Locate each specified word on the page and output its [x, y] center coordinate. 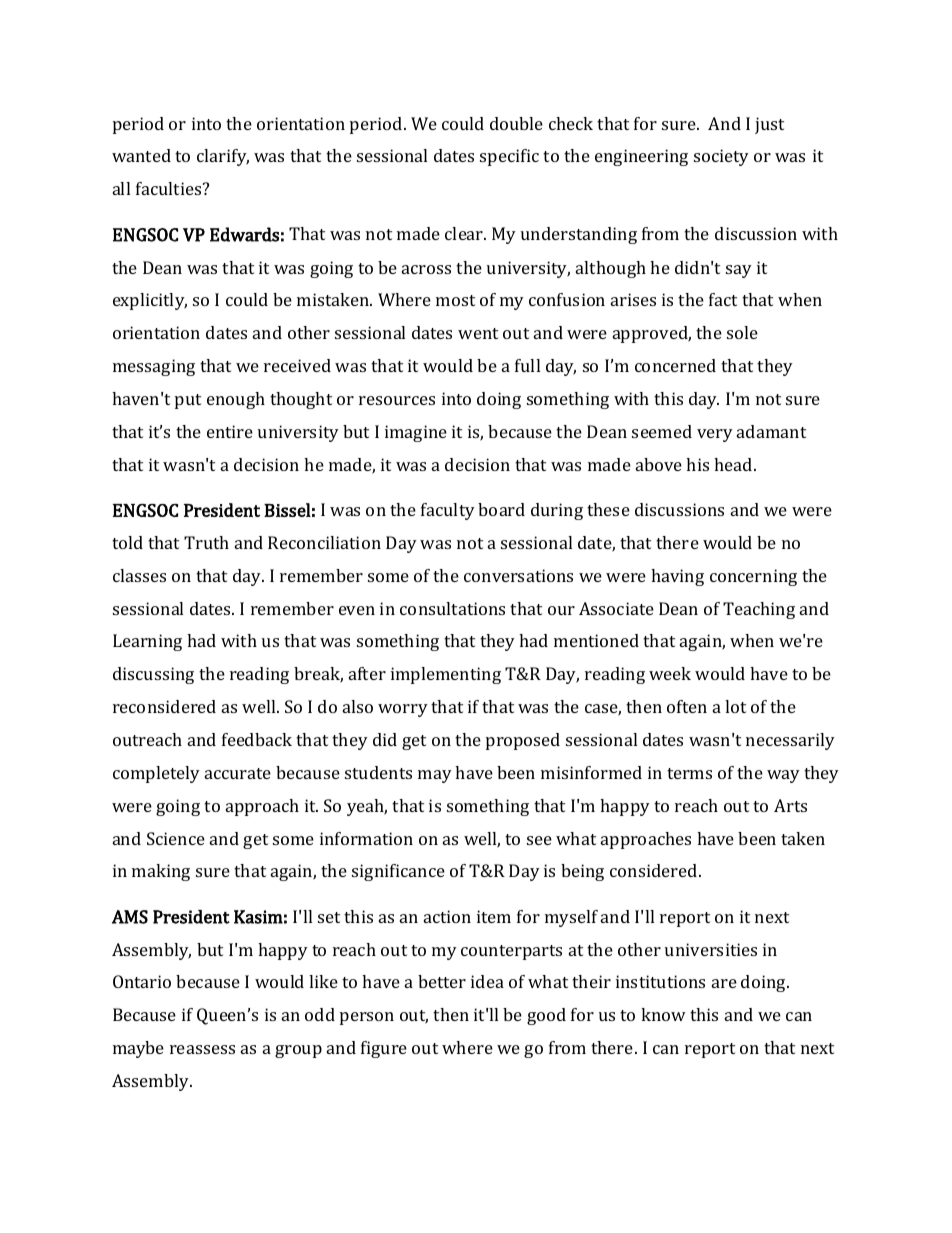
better [442, 981]
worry [403, 710]
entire [230, 431]
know [663, 1014]
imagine [416, 433]
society [721, 157]
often [687, 706]
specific [509, 157]
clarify [223, 157]
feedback [257, 739]
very [715, 435]
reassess [202, 1049]
